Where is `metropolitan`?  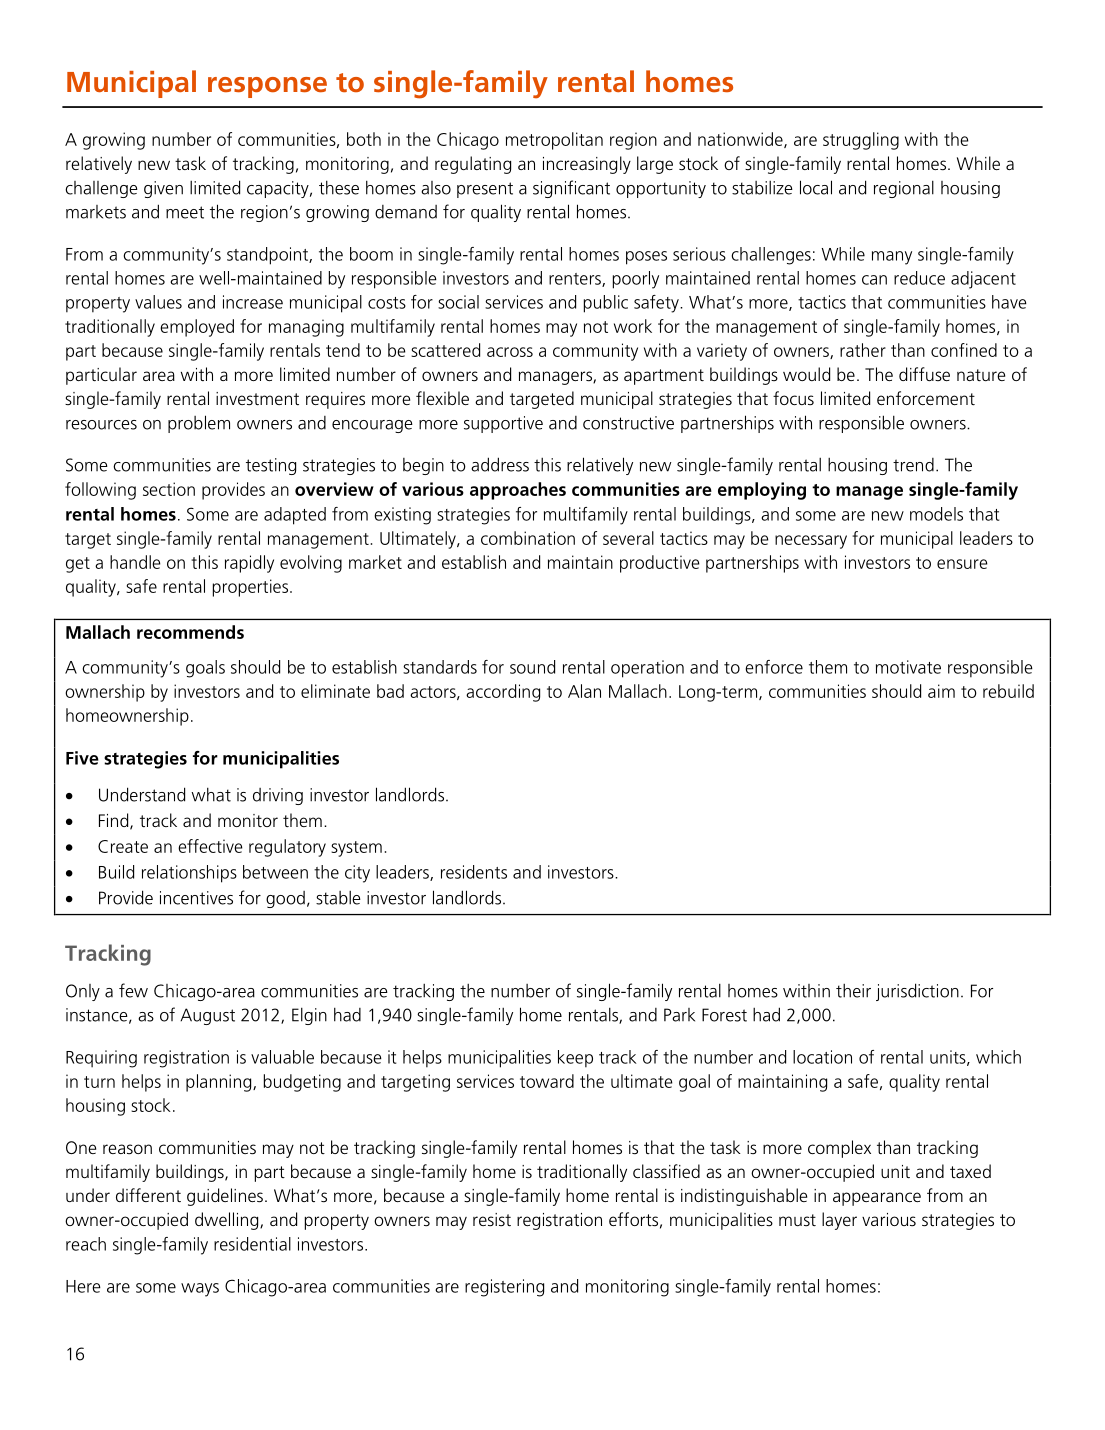 metropolitan is located at coordinates (554, 141).
